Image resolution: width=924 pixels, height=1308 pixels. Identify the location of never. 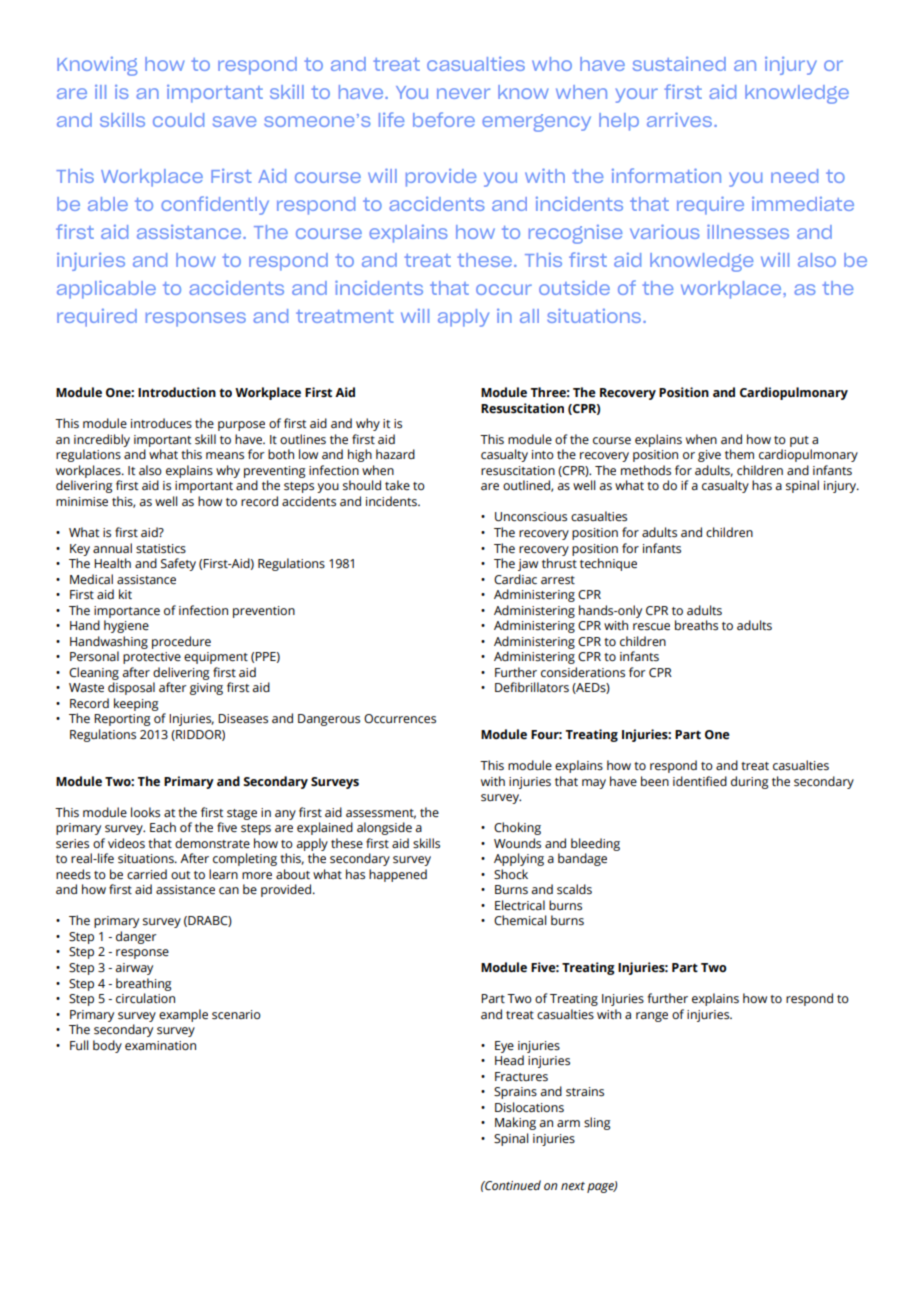
(463, 93).
